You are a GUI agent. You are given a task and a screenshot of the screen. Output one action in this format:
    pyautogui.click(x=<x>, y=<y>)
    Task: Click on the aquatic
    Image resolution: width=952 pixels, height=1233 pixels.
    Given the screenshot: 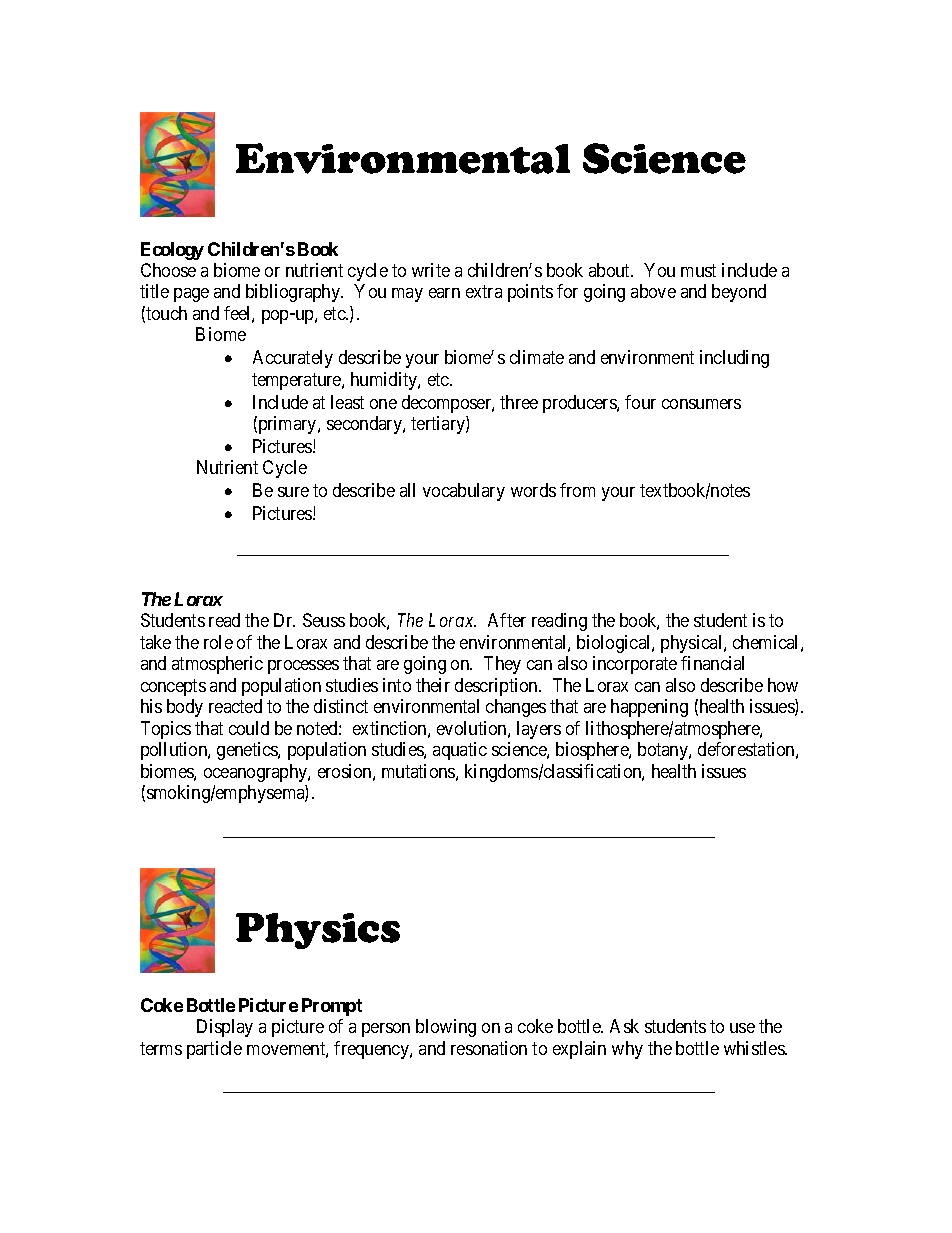 What is the action you would take?
    pyautogui.click(x=460, y=751)
